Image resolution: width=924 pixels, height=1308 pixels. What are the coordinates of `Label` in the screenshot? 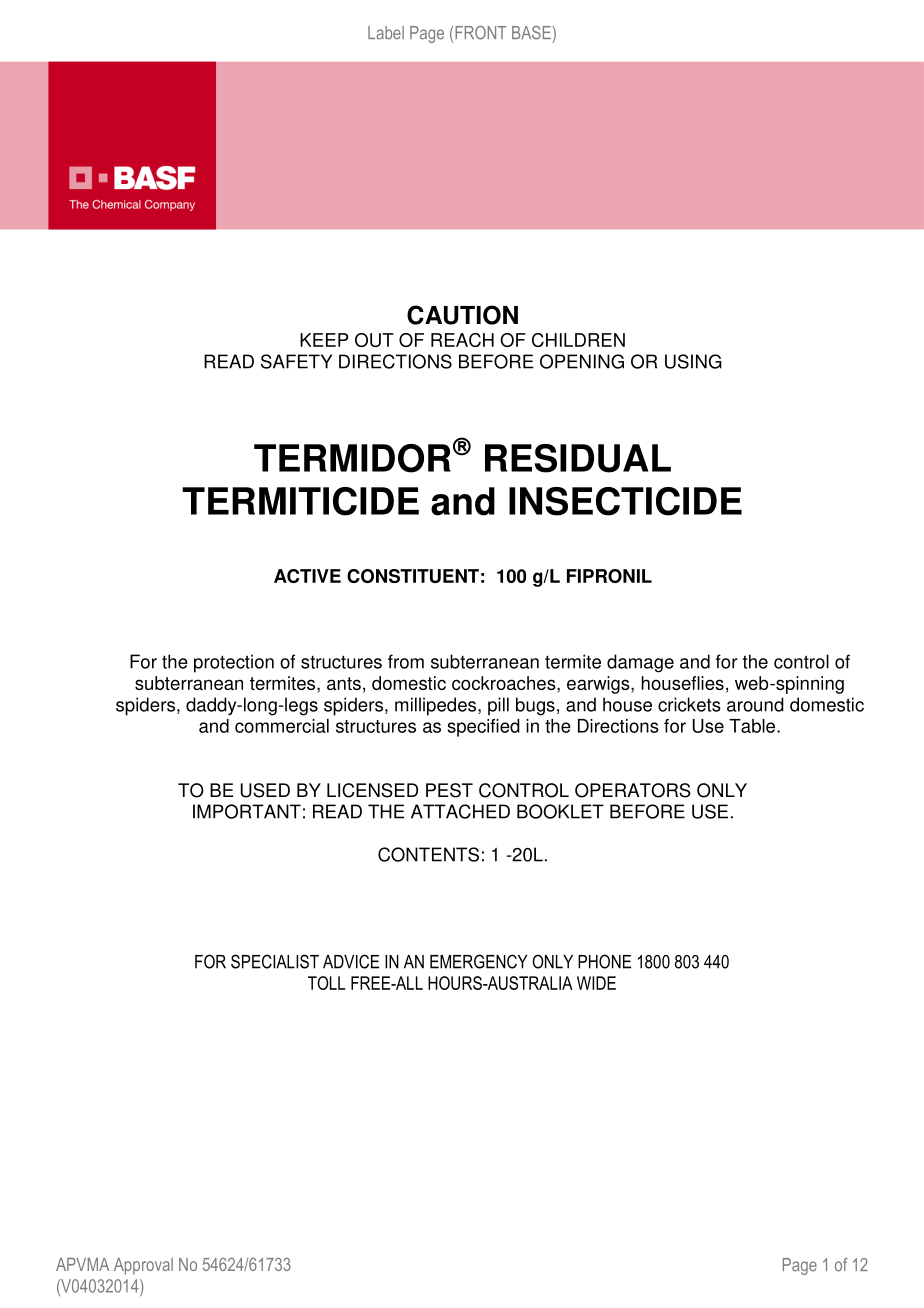 It's located at (386, 33).
